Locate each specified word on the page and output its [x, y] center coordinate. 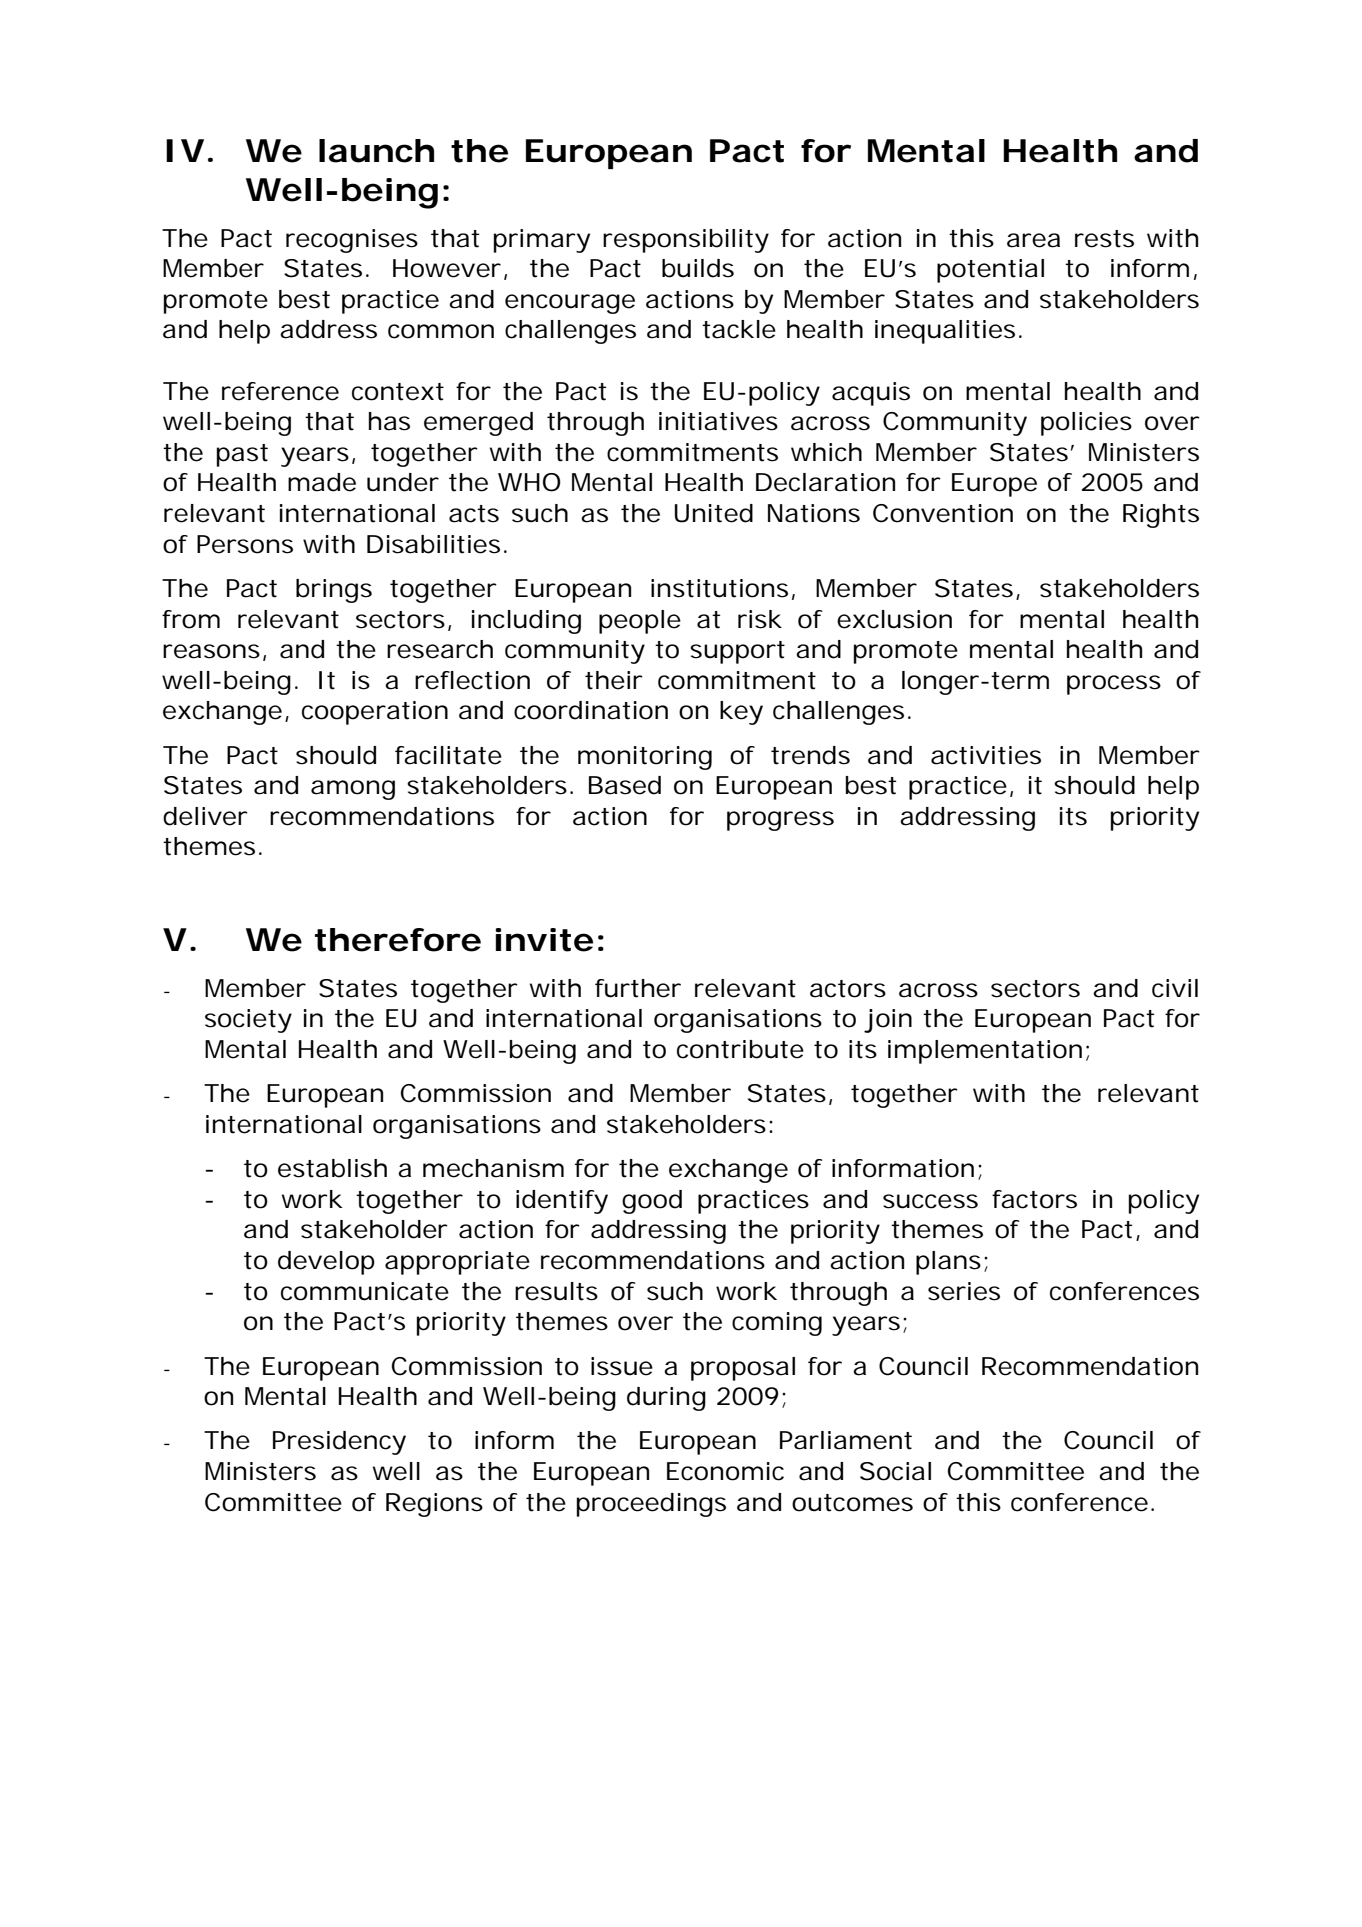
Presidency [339, 1443]
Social [895, 1471]
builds [698, 268]
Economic [725, 1471]
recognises [352, 241]
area [1033, 240]
